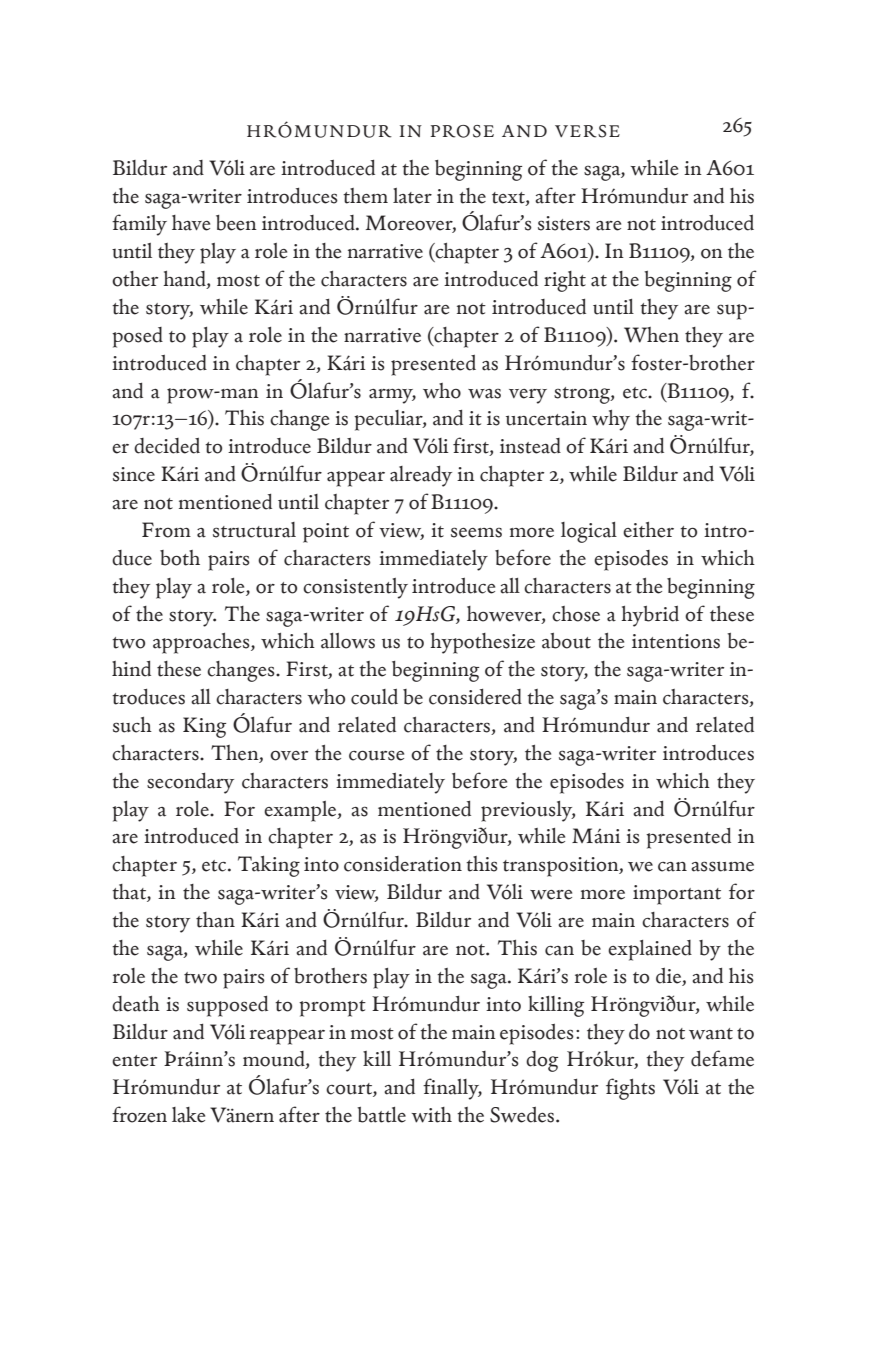 The height and width of the document is (1356, 896). I want to click on later, so click(412, 196).
